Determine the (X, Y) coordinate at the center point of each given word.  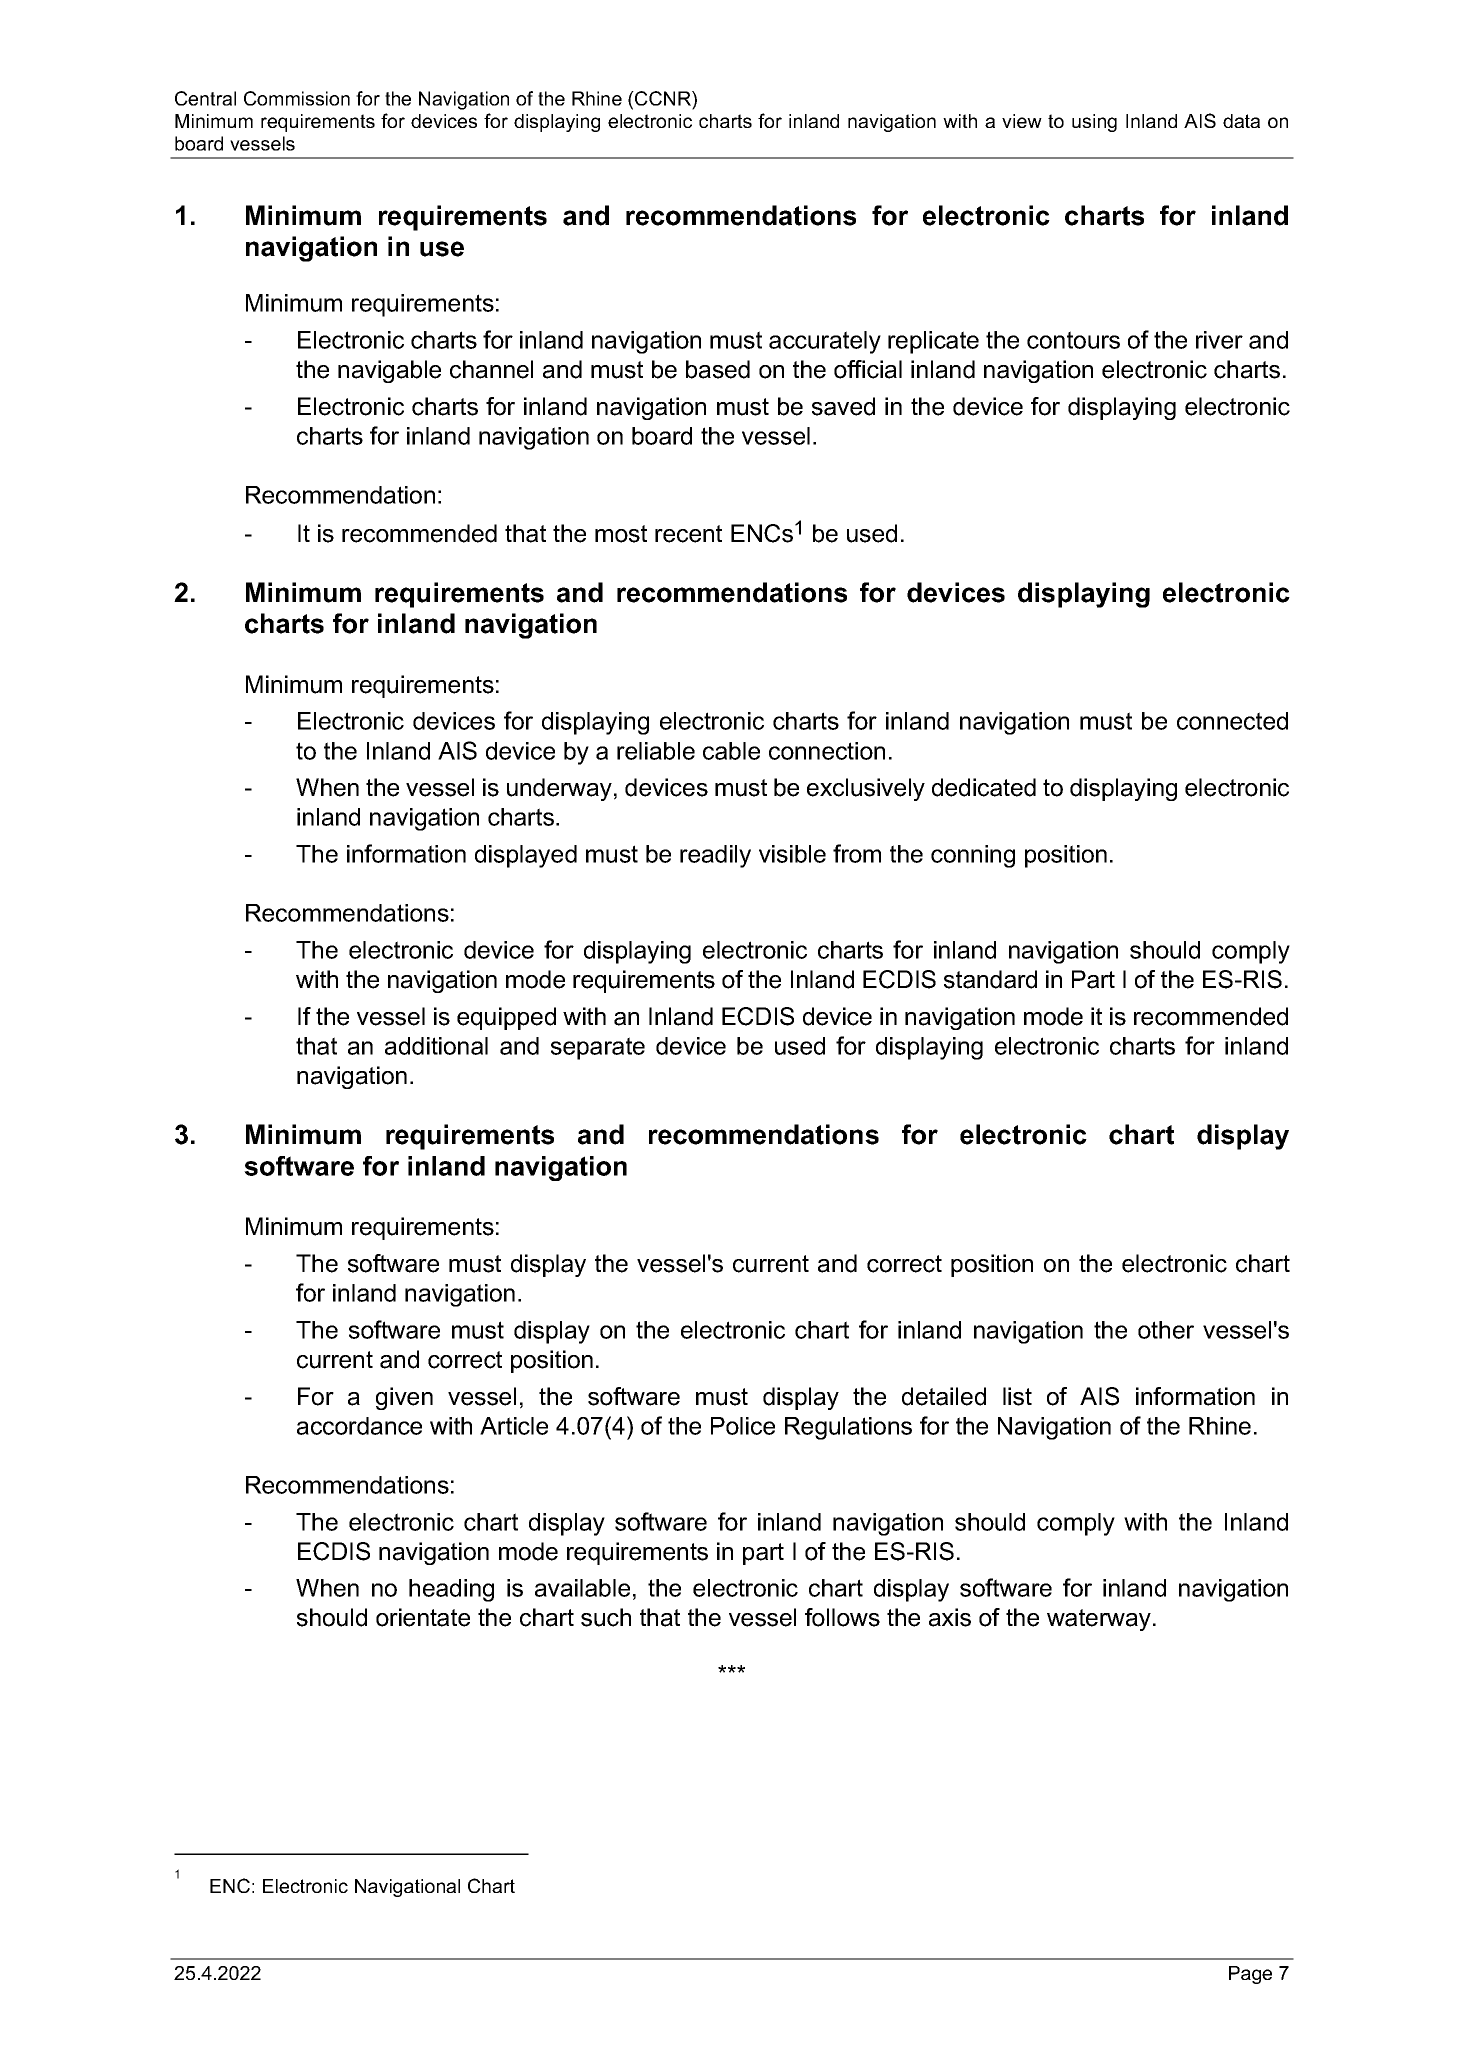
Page (1250, 1975)
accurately (825, 342)
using (1094, 123)
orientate (423, 1617)
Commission (297, 98)
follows (842, 1617)
